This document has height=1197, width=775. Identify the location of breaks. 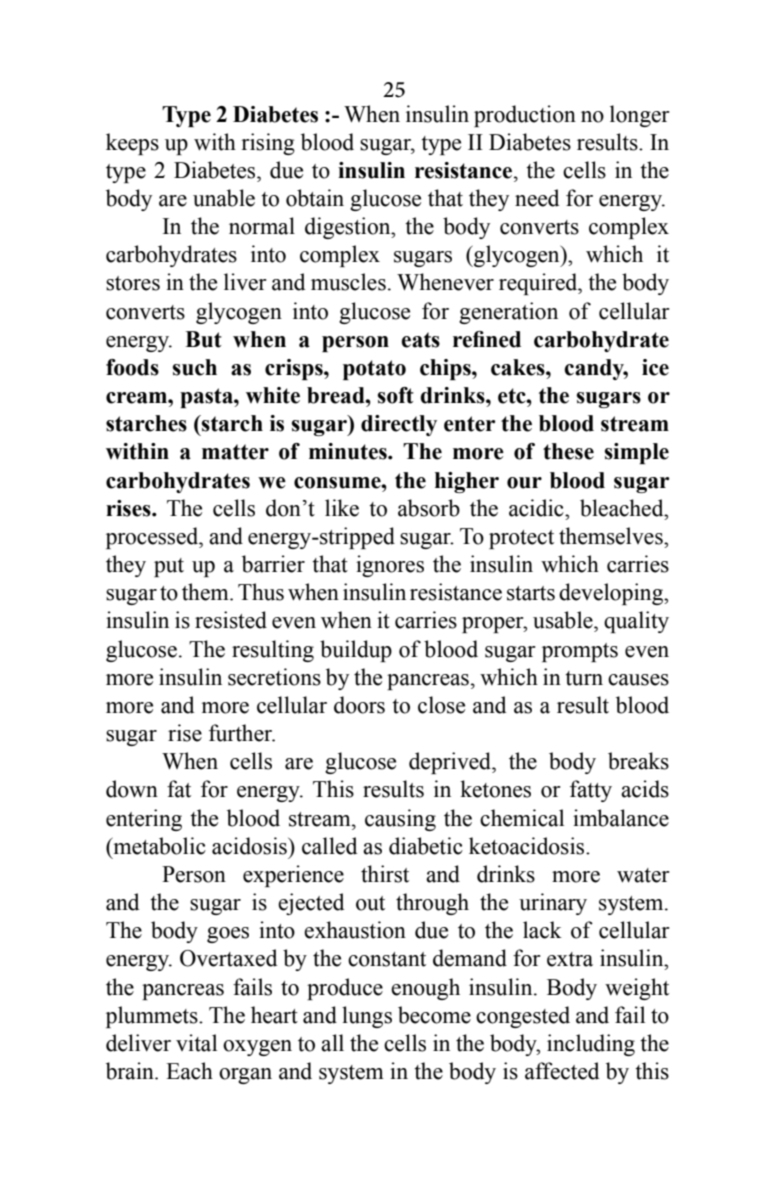
(638, 761).
